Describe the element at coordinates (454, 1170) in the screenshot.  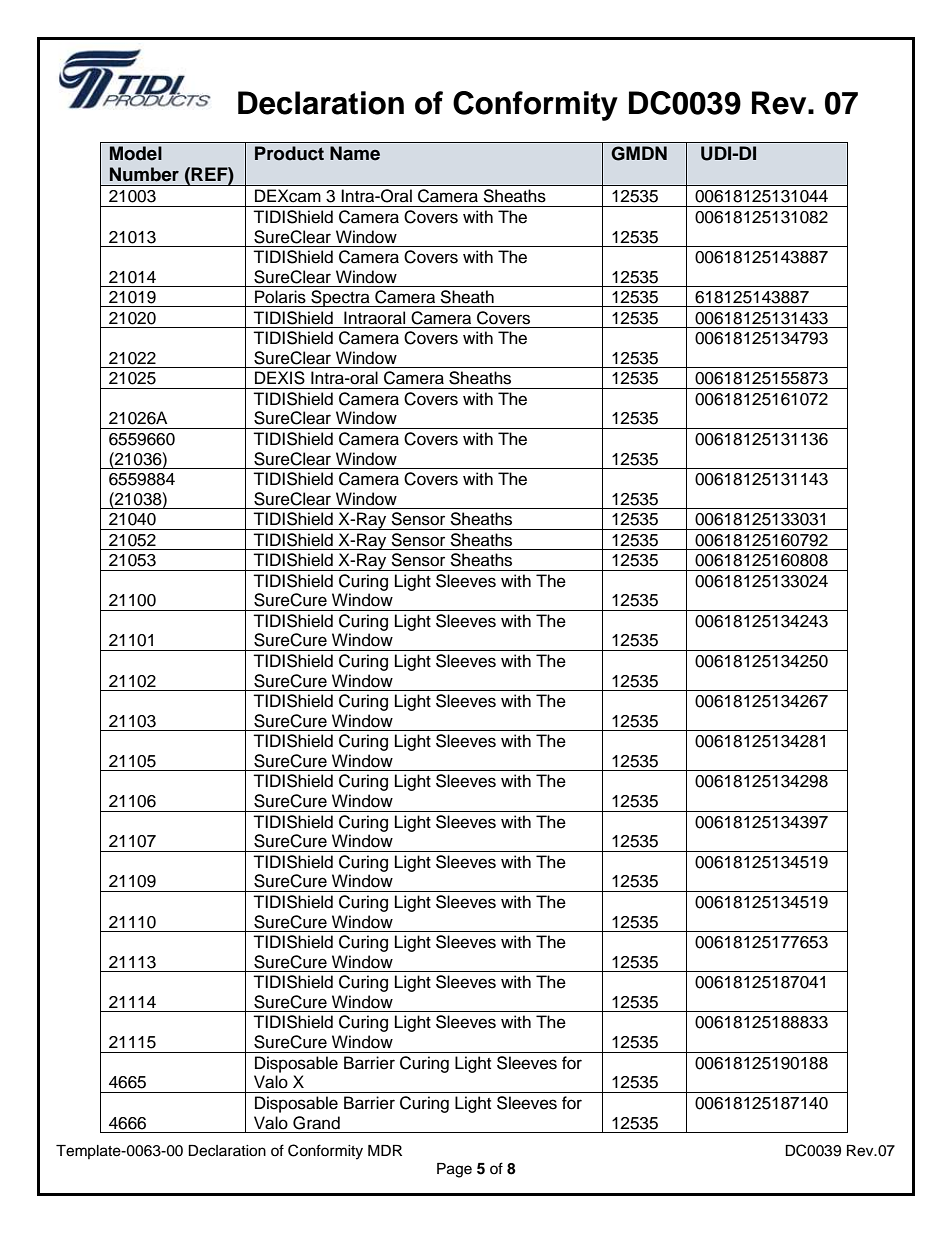
I see `Page` at that location.
